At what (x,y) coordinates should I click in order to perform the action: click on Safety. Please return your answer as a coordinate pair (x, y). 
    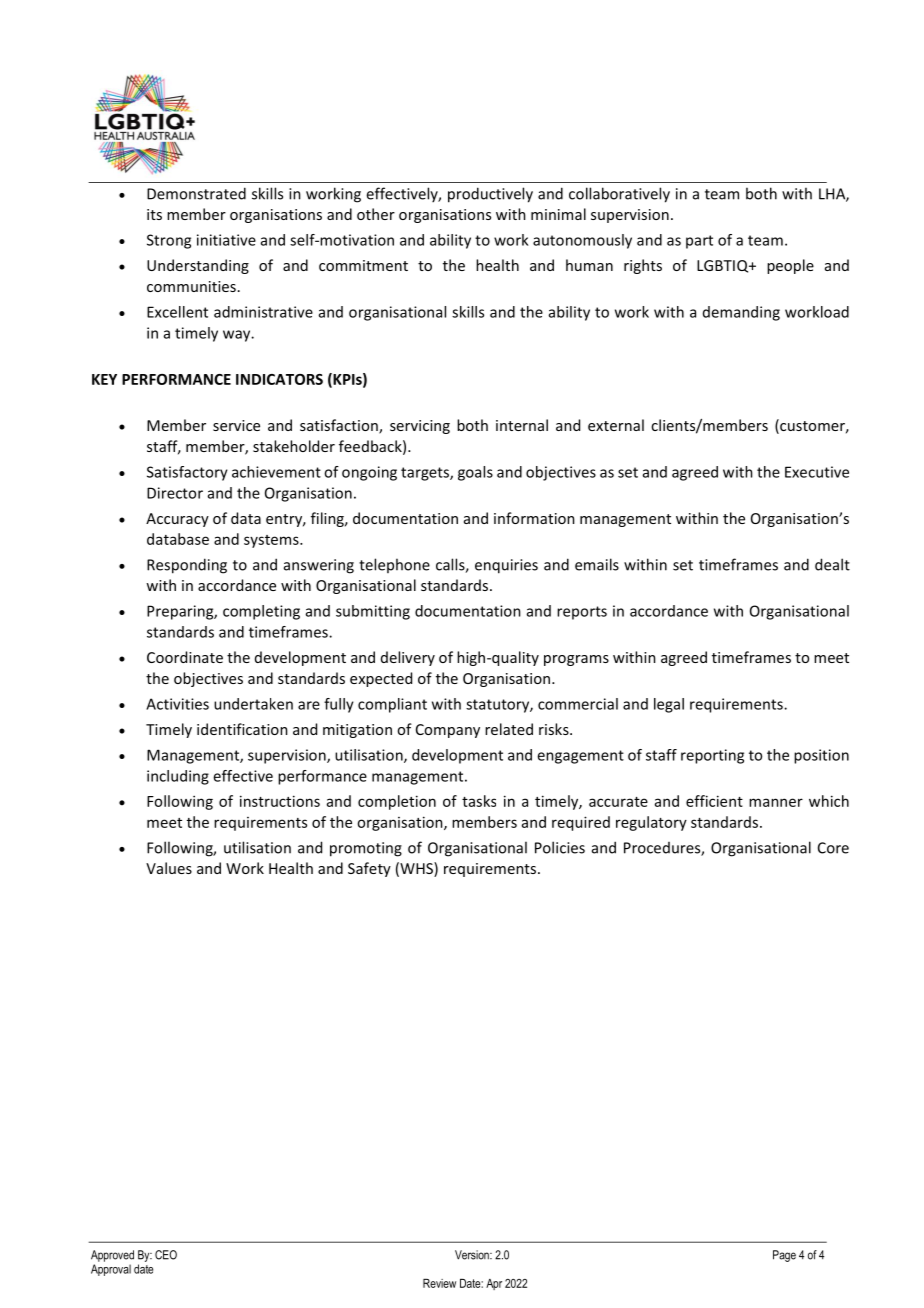
    Looking at the image, I should click on (369, 869).
